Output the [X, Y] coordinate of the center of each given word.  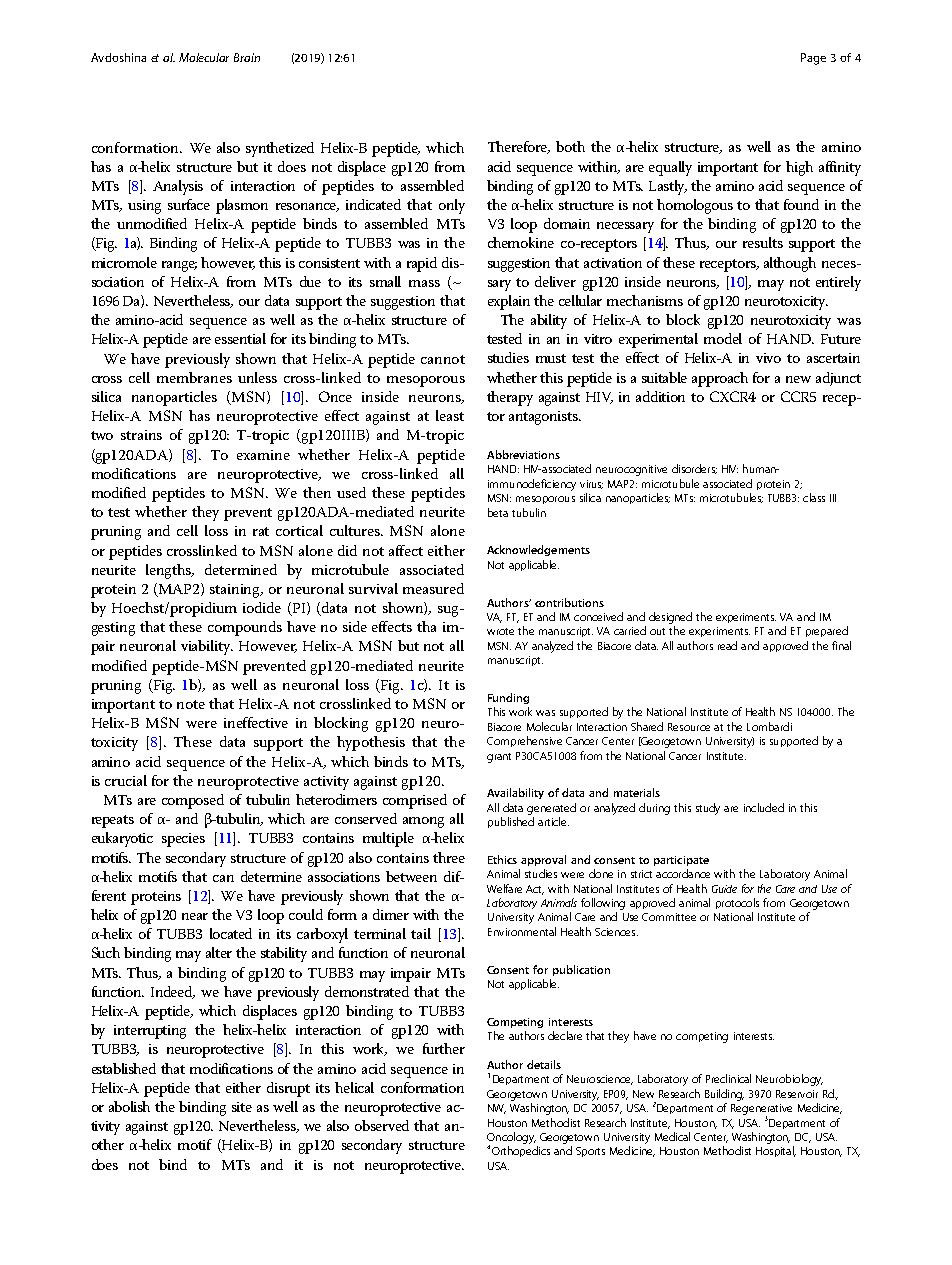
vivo [768, 358]
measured [433, 588]
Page [813, 59]
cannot [443, 359]
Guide [724, 889]
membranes [194, 377]
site [242, 1107]
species [183, 840]
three [449, 857]
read [727, 645]
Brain [247, 57]
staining [236, 591]
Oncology [511, 1139]
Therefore [519, 147]
